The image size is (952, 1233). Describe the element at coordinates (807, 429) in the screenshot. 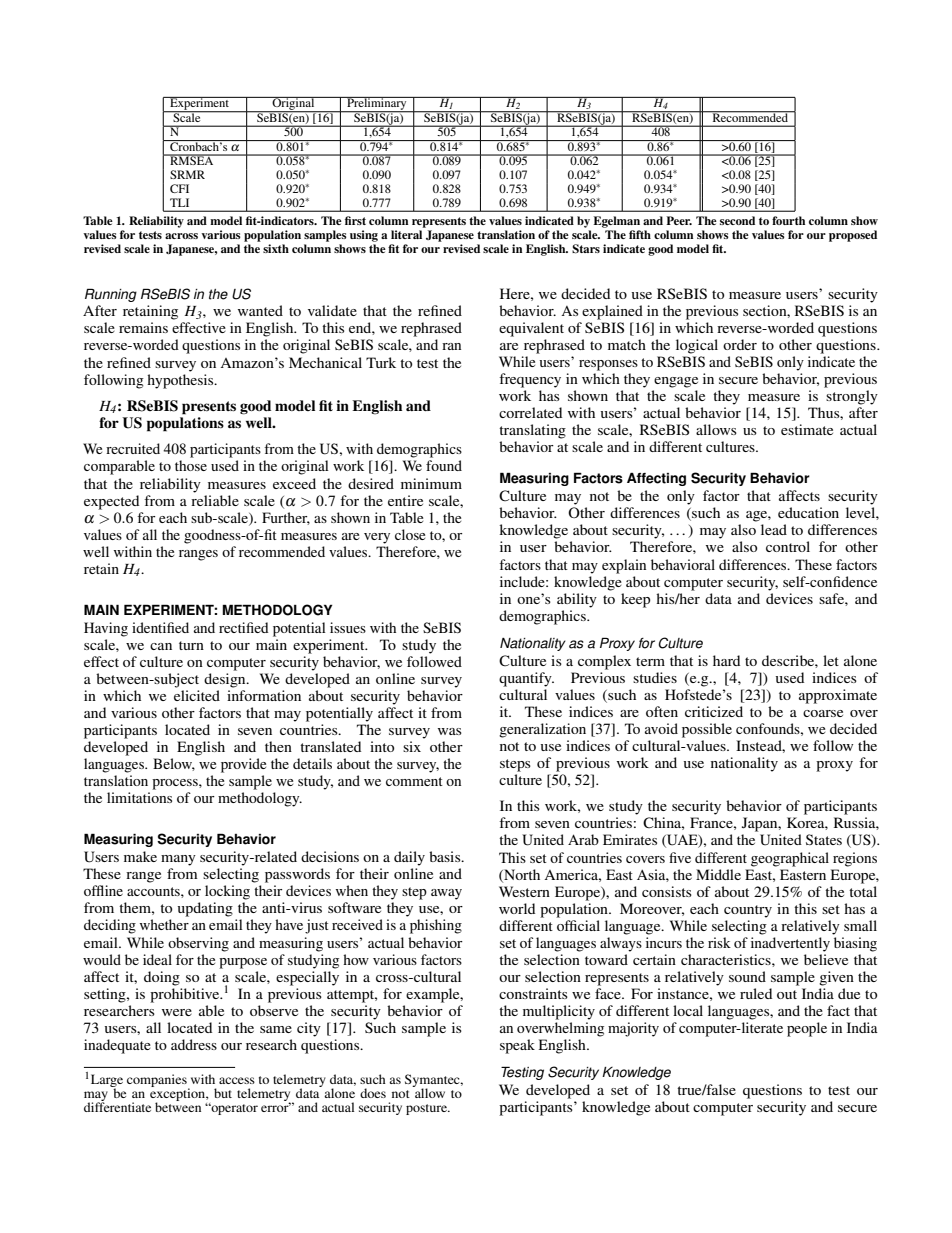

I see `estimate` at that location.
